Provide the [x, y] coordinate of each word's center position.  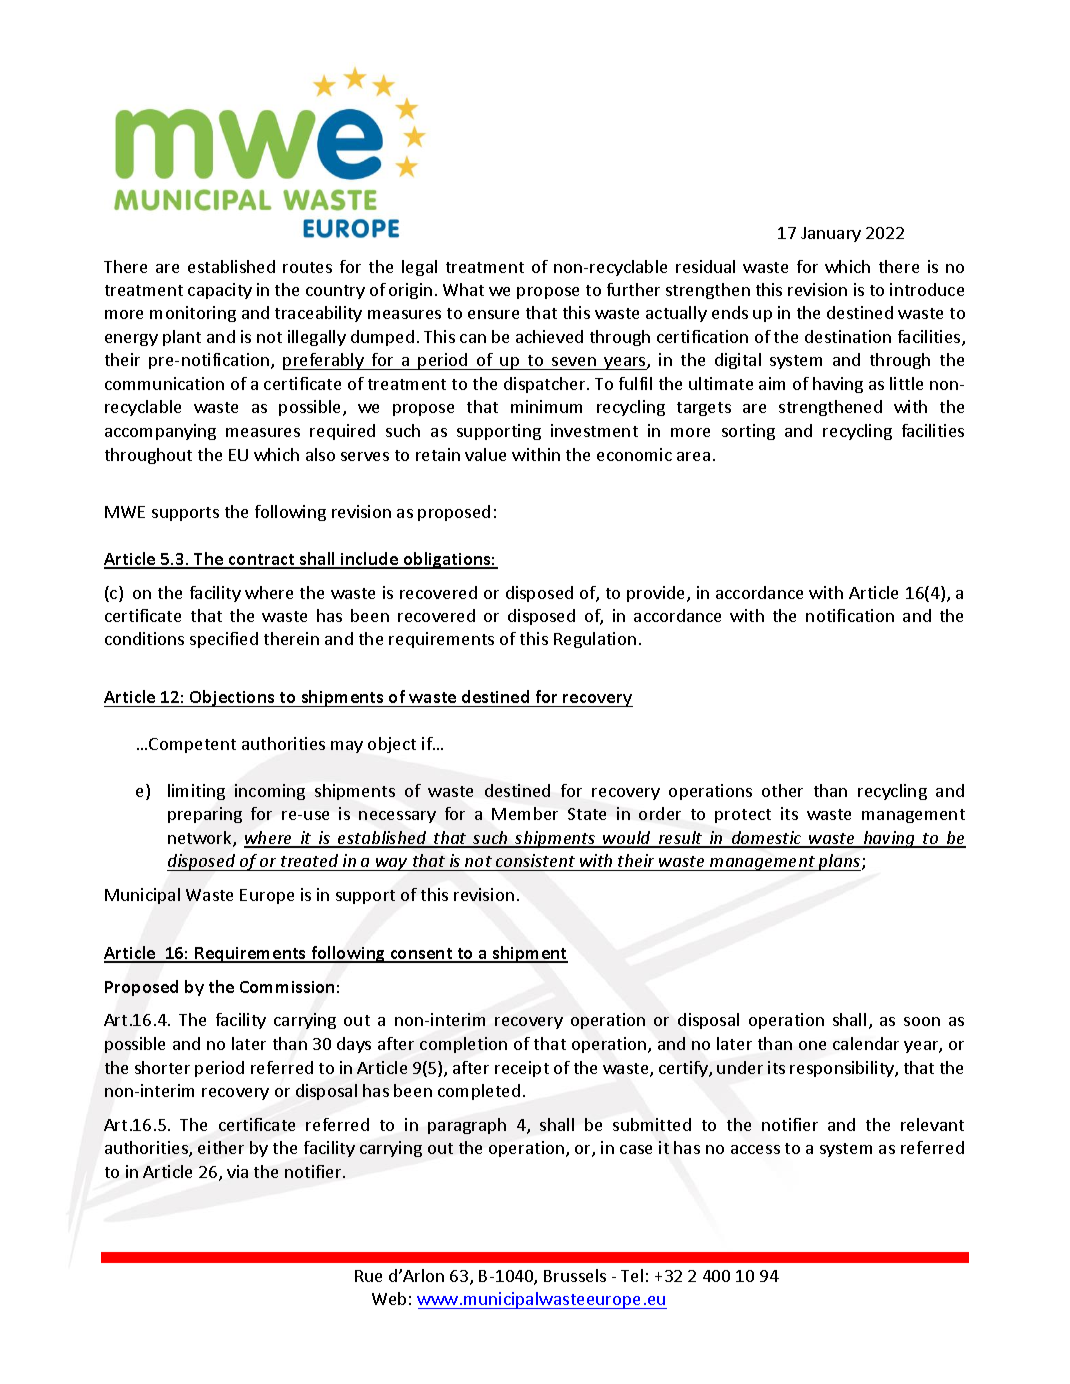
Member [525, 813]
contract [262, 561]
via [237, 1171]
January [831, 234]
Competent [192, 745]
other [782, 790]
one [812, 1045]
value [485, 454]
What [463, 289]
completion [463, 1045]
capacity [220, 291]
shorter [162, 1067]
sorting [748, 432]
